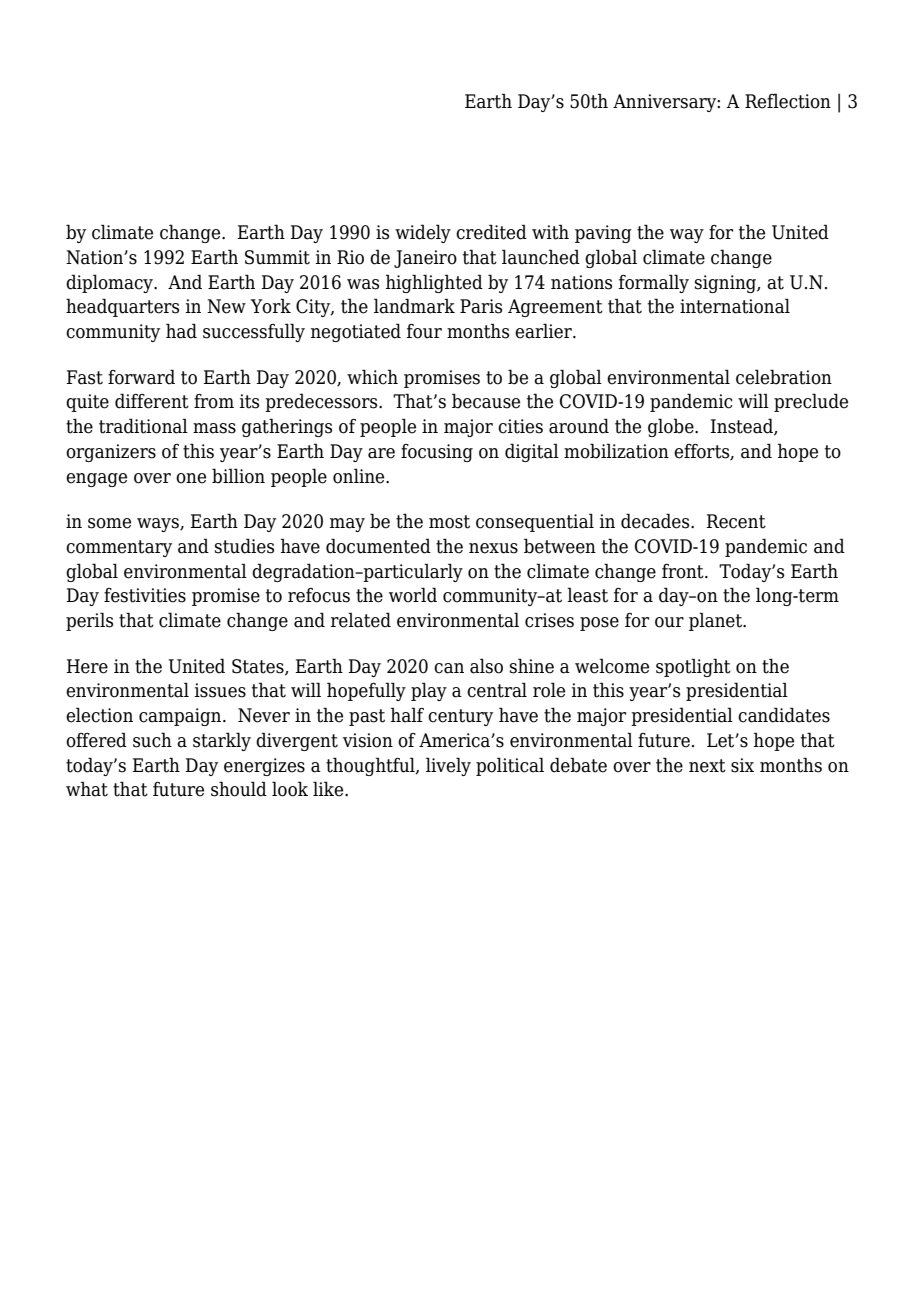  I want to click on world, so click(413, 595).
